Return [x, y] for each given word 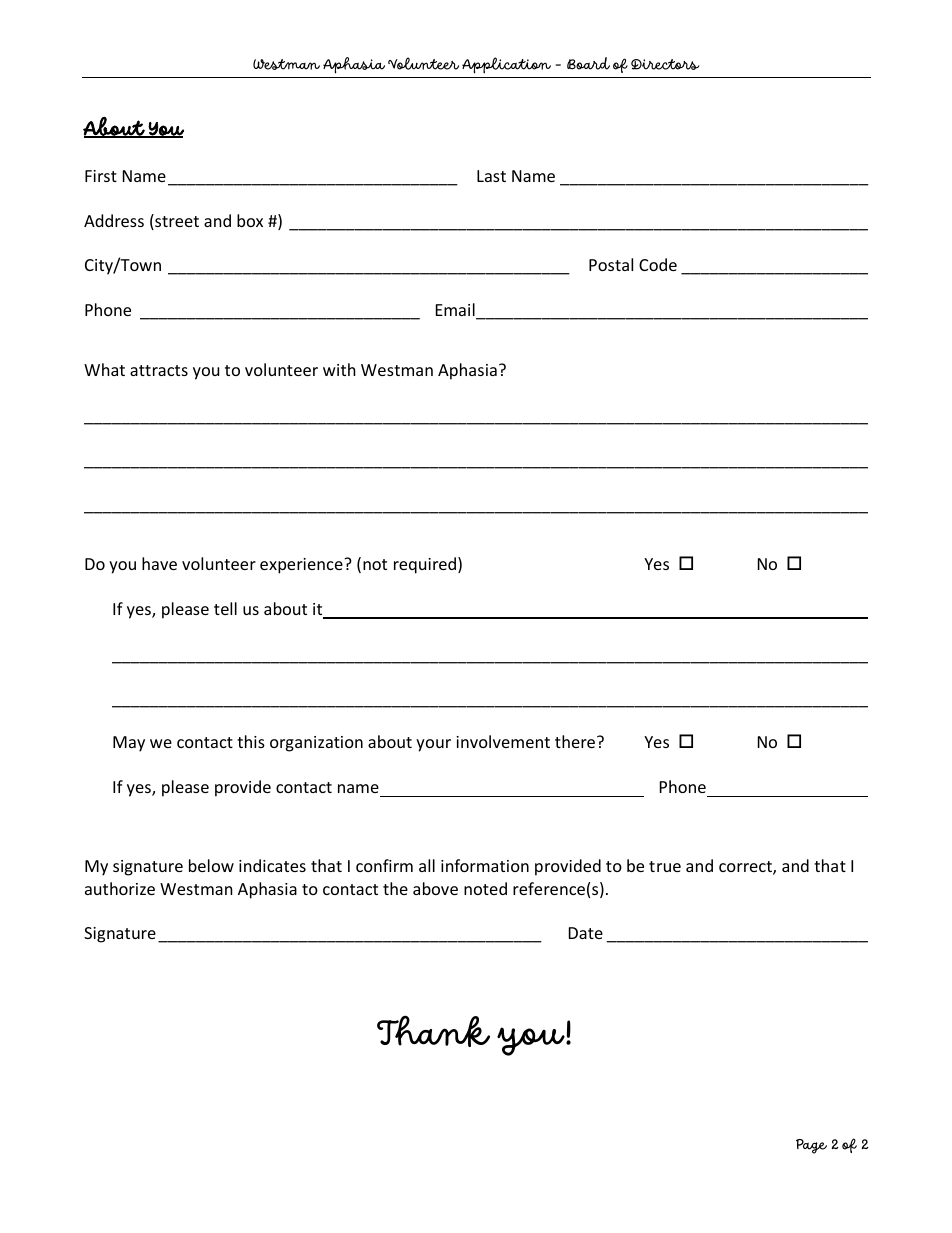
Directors [665, 64]
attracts [159, 370]
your [433, 745]
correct [746, 868]
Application [506, 65]
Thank [433, 1031]
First [101, 176]
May [129, 744]
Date [586, 933]
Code [658, 264]
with [339, 369]
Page [811, 1146]
